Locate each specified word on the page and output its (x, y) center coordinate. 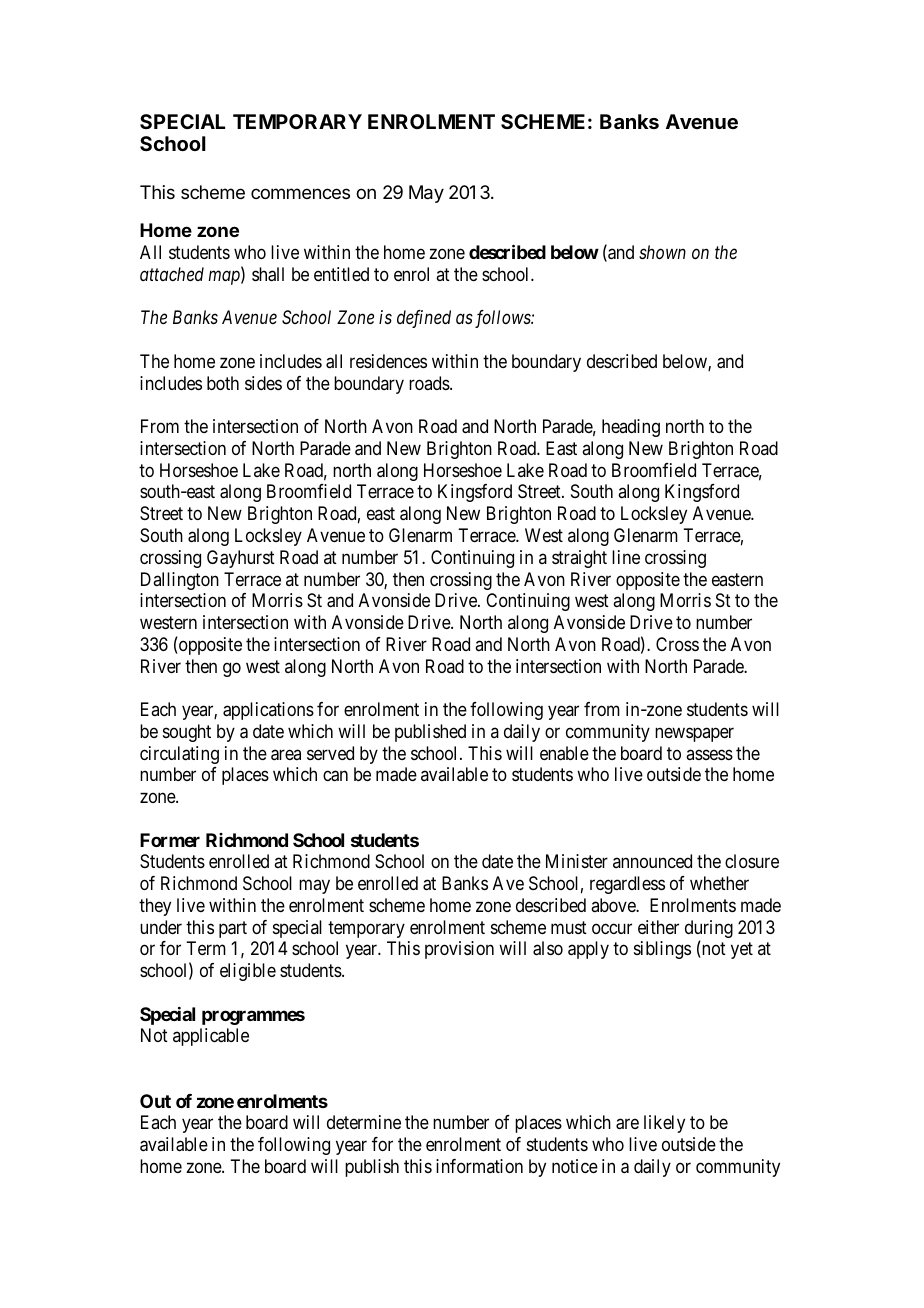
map (225, 278)
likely (664, 1124)
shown (662, 252)
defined (424, 319)
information (479, 1166)
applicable (211, 1037)
